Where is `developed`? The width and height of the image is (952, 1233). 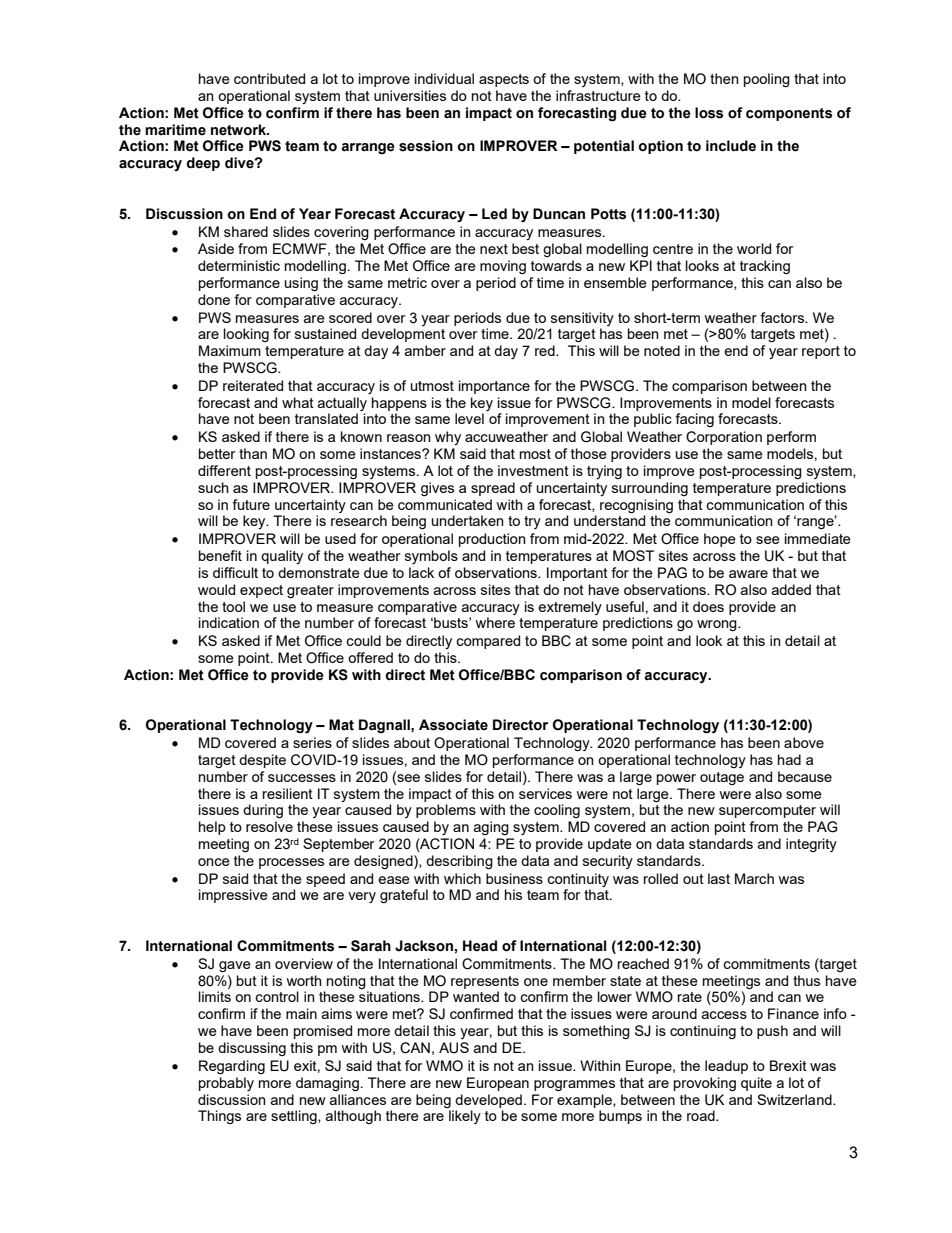
developed is located at coordinates (488, 1101).
